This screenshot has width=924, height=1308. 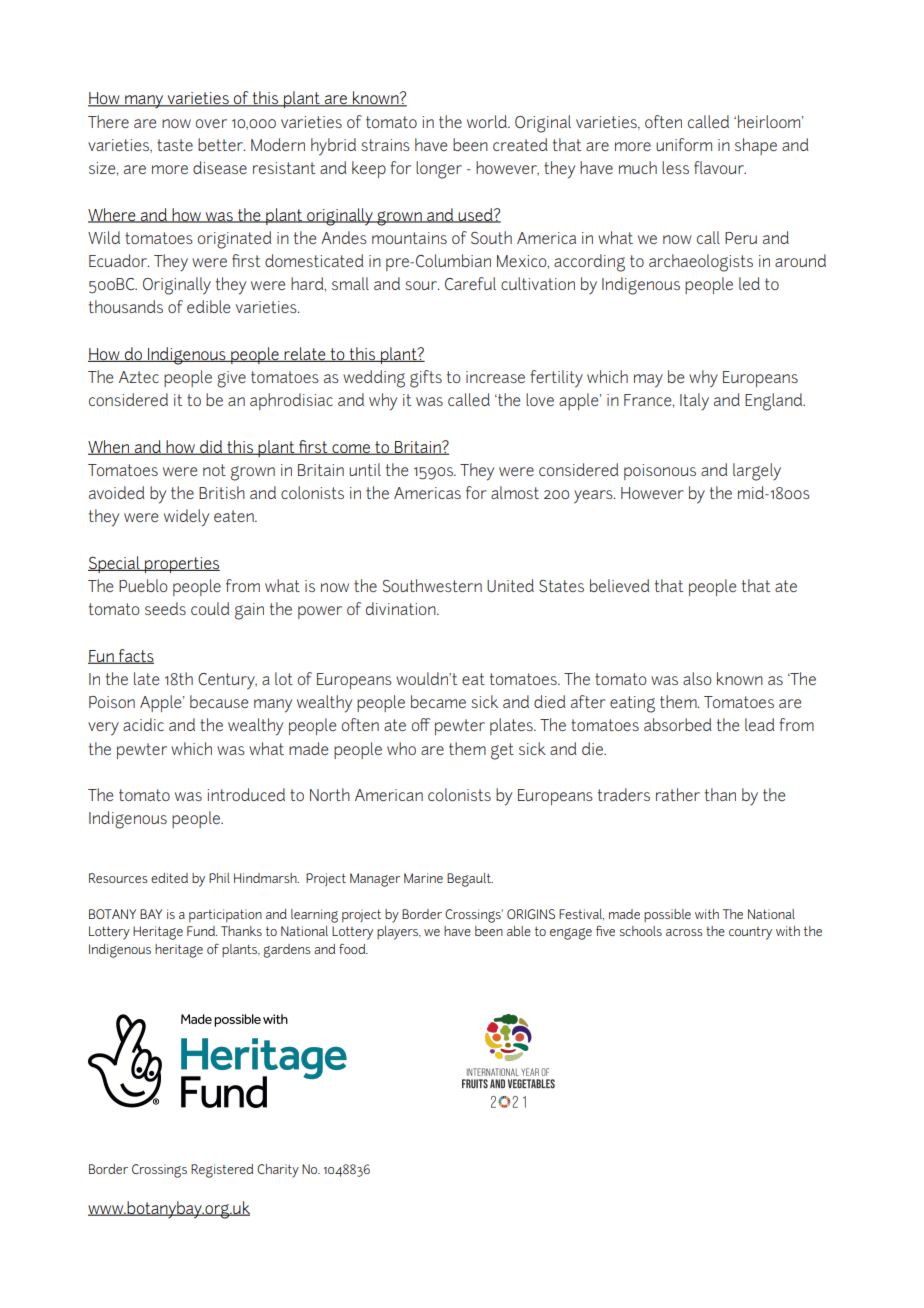 I want to click on facts, so click(x=135, y=656).
